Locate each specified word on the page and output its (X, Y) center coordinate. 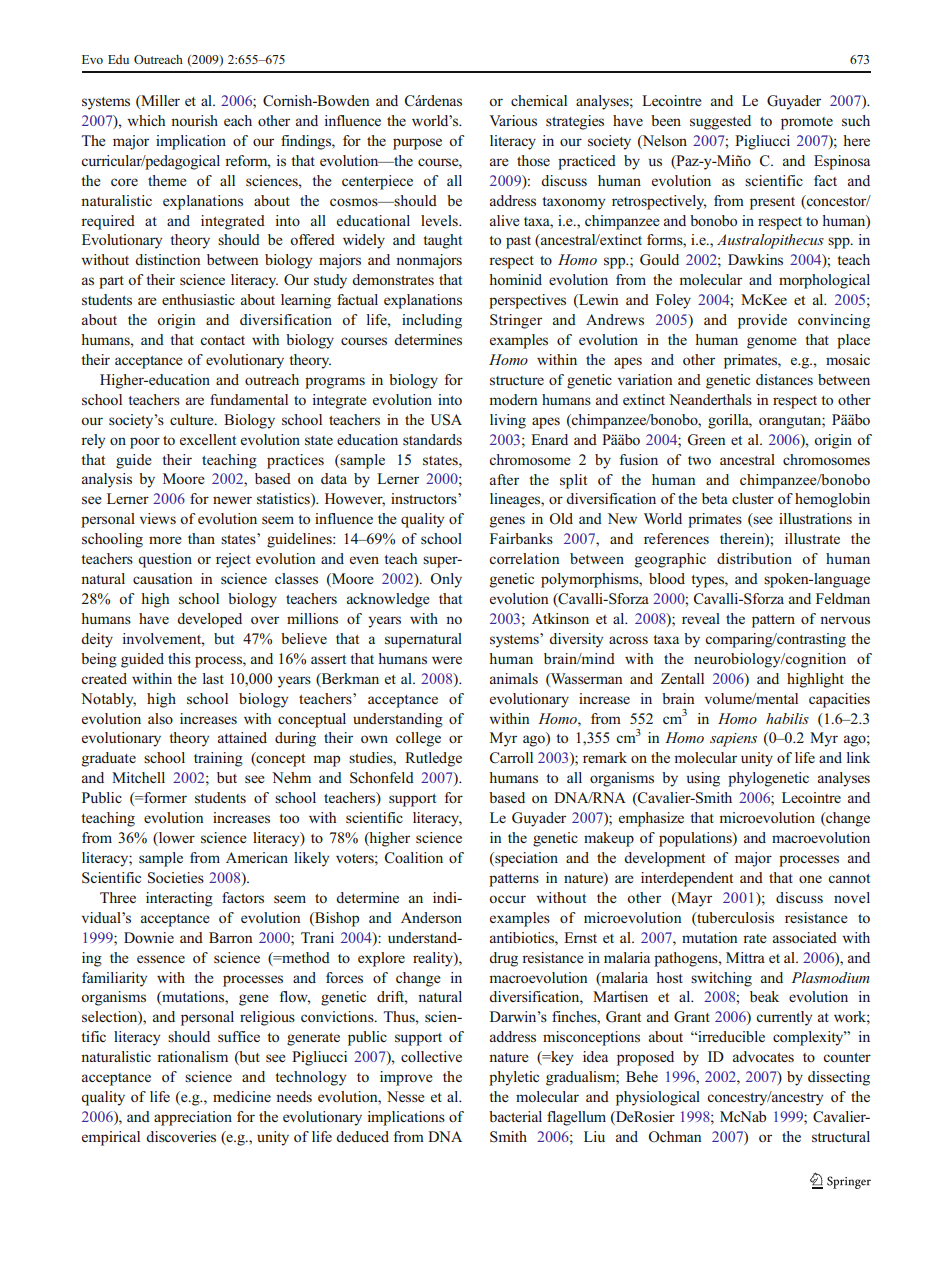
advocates (763, 1056)
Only (446, 580)
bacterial (515, 1116)
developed (209, 620)
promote (807, 123)
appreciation (193, 1118)
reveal (701, 618)
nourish (194, 120)
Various (513, 120)
